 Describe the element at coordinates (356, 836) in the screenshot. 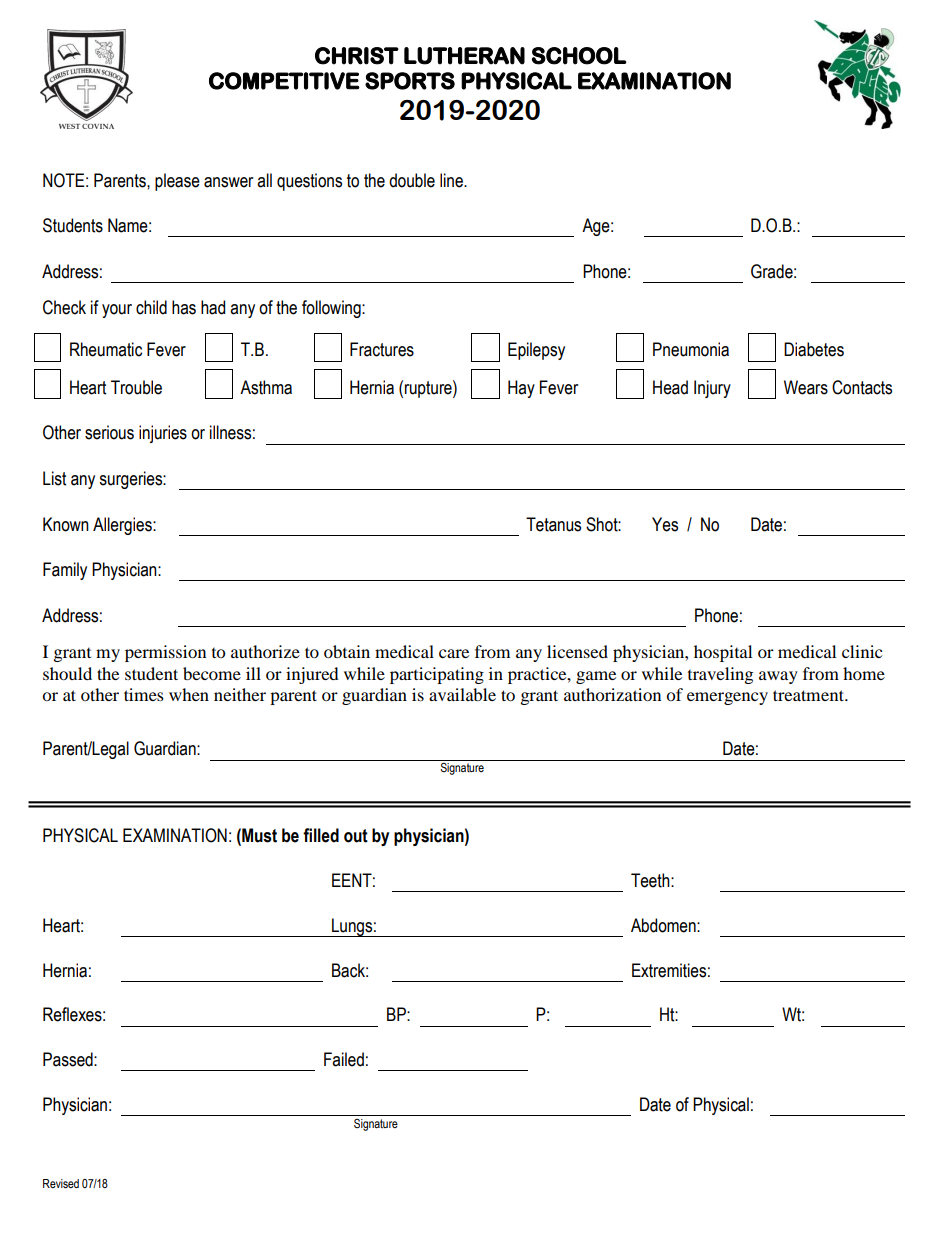

I see `out` at that location.
